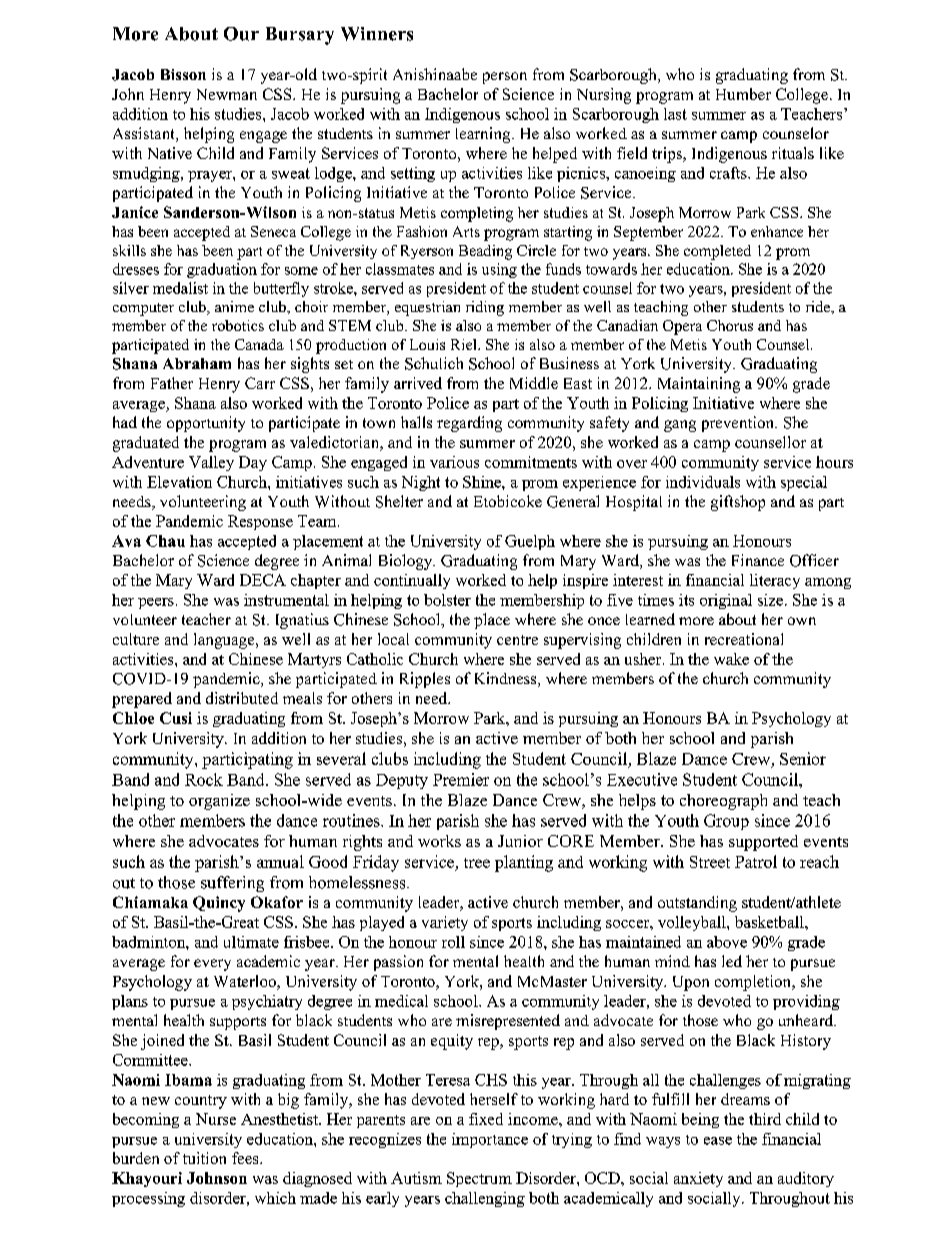 This page has width=952, height=1233. What do you see at coordinates (465, 344) in the page?
I see `Riel` at bounding box center [465, 344].
